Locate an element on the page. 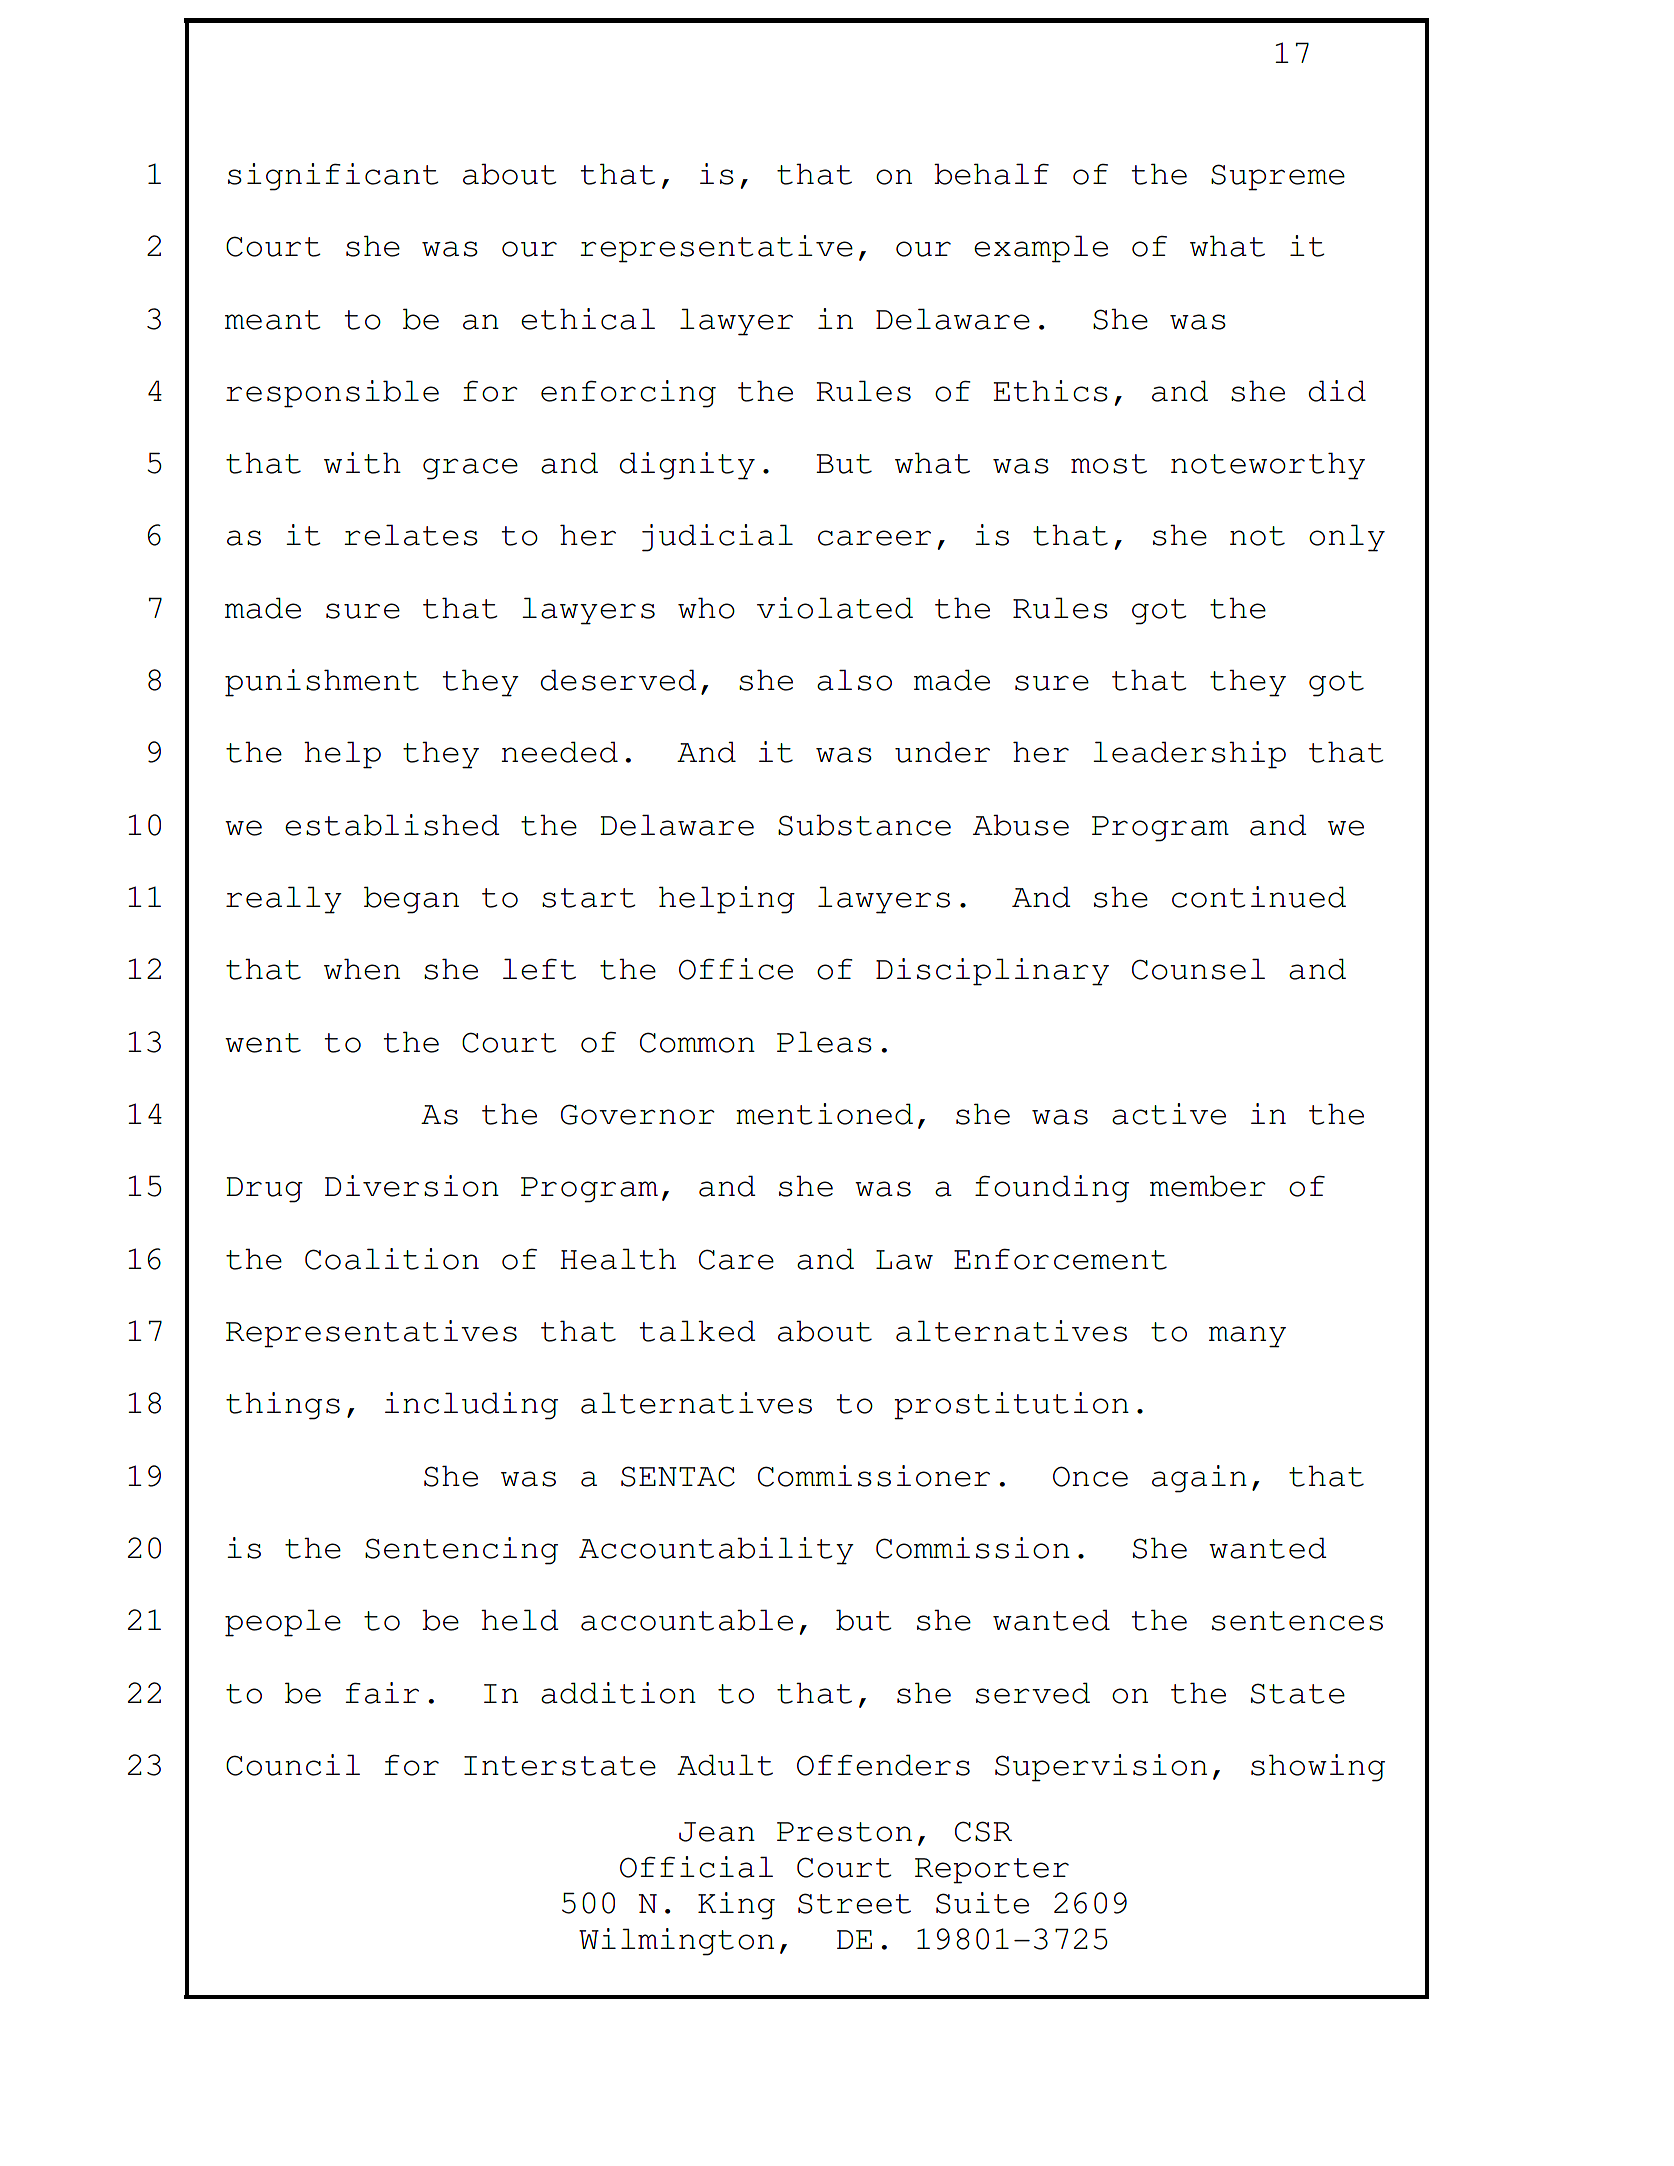 The width and height of the document is (1674, 2166). many is located at coordinates (1247, 1337).
